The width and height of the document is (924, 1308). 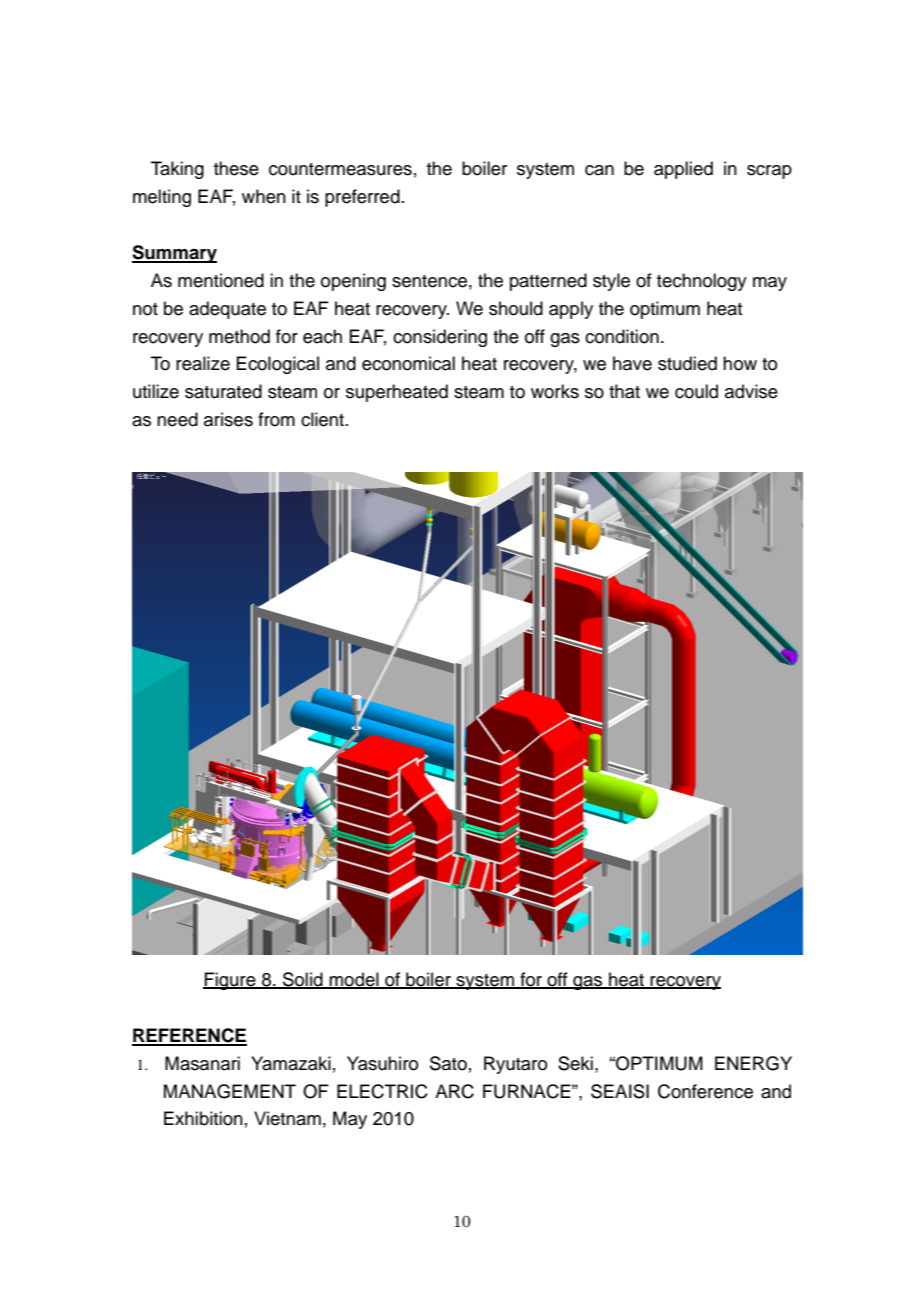 What do you see at coordinates (230, 981) in the document?
I see `Figure` at bounding box center [230, 981].
